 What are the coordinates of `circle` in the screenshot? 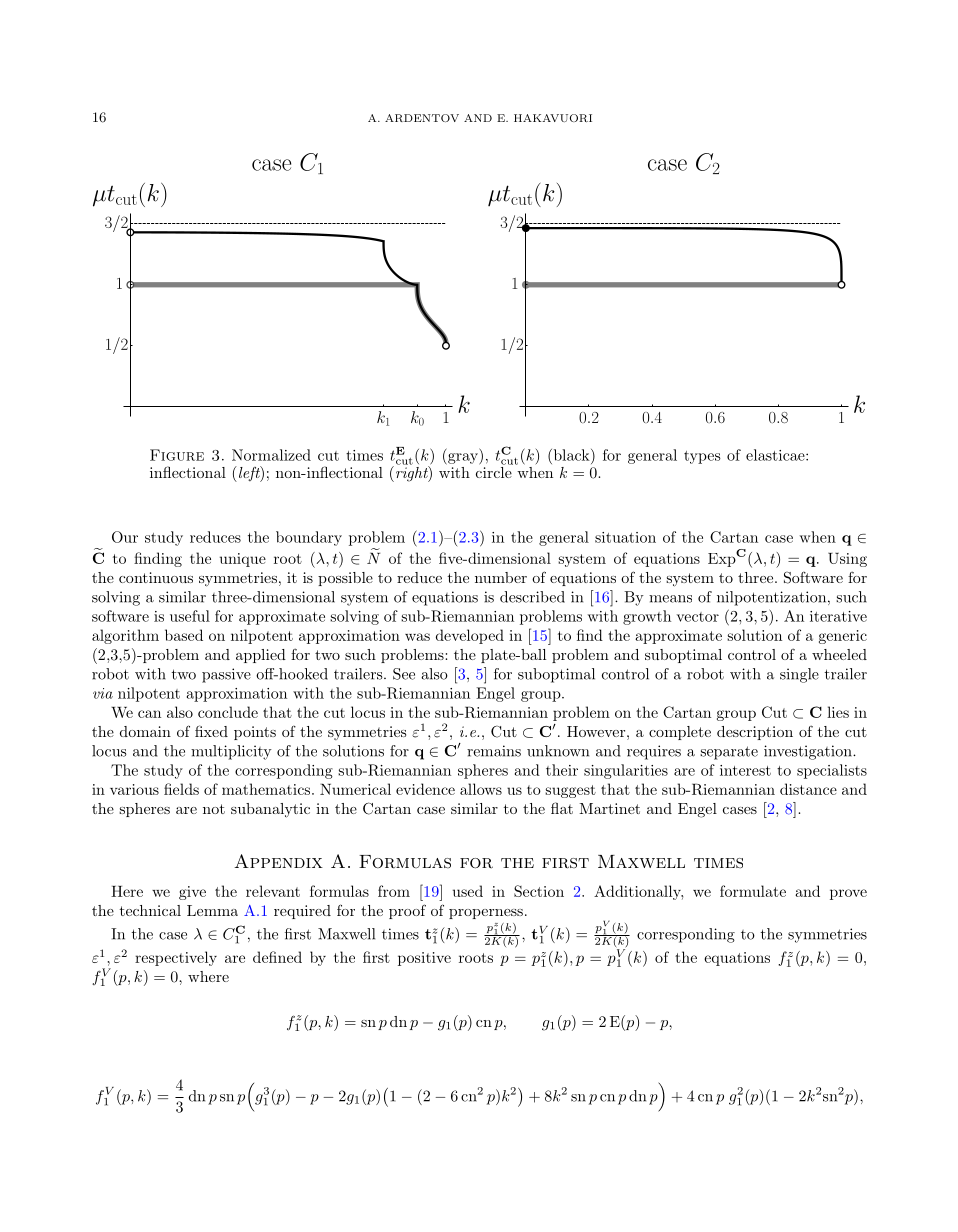 It's located at (494, 471).
